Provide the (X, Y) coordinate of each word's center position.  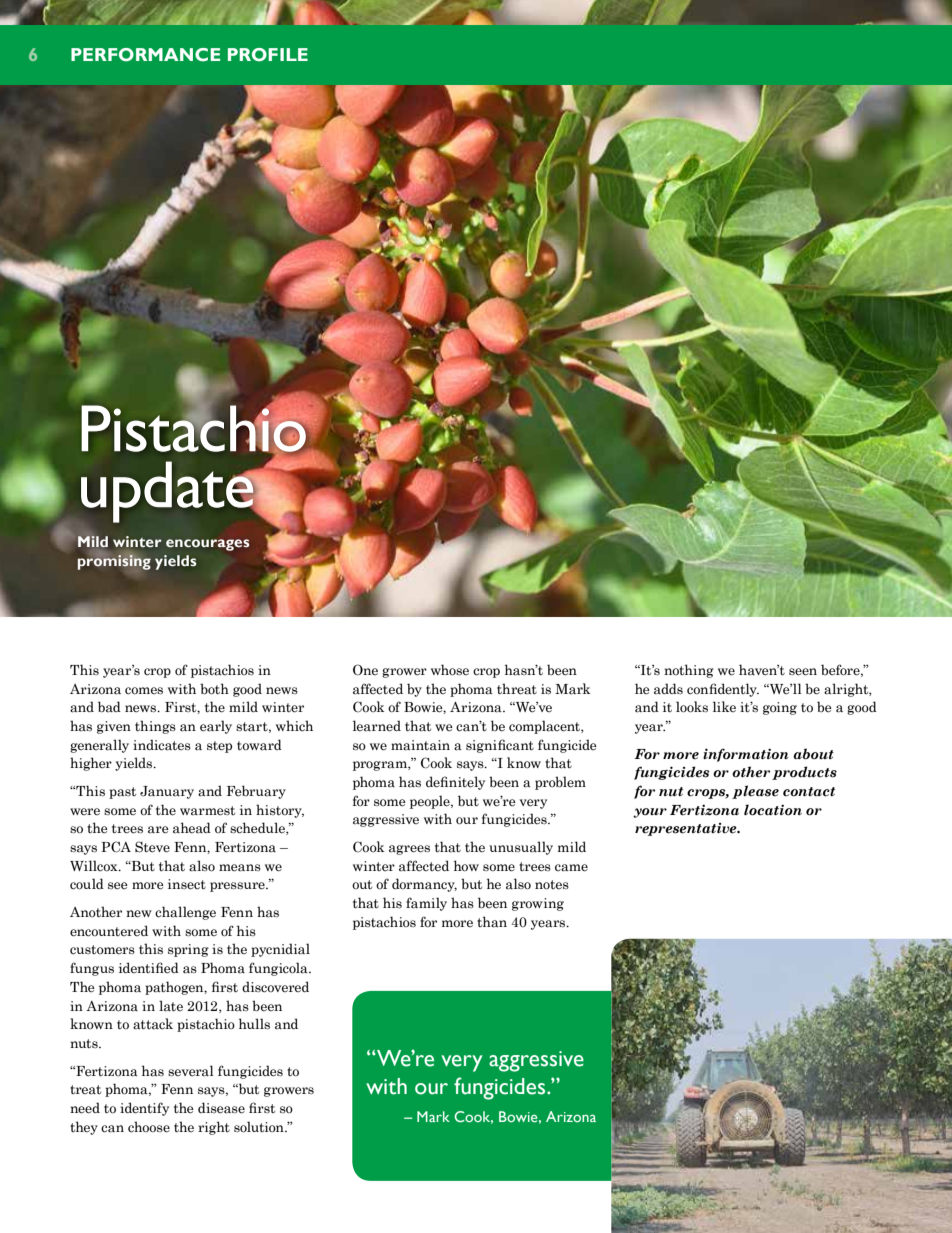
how (466, 865)
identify (144, 1109)
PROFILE (268, 55)
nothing (689, 671)
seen (803, 672)
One (365, 669)
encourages (207, 545)
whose (450, 670)
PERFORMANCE (145, 55)
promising (114, 561)
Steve (152, 847)
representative (687, 829)
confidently (723, 690)
